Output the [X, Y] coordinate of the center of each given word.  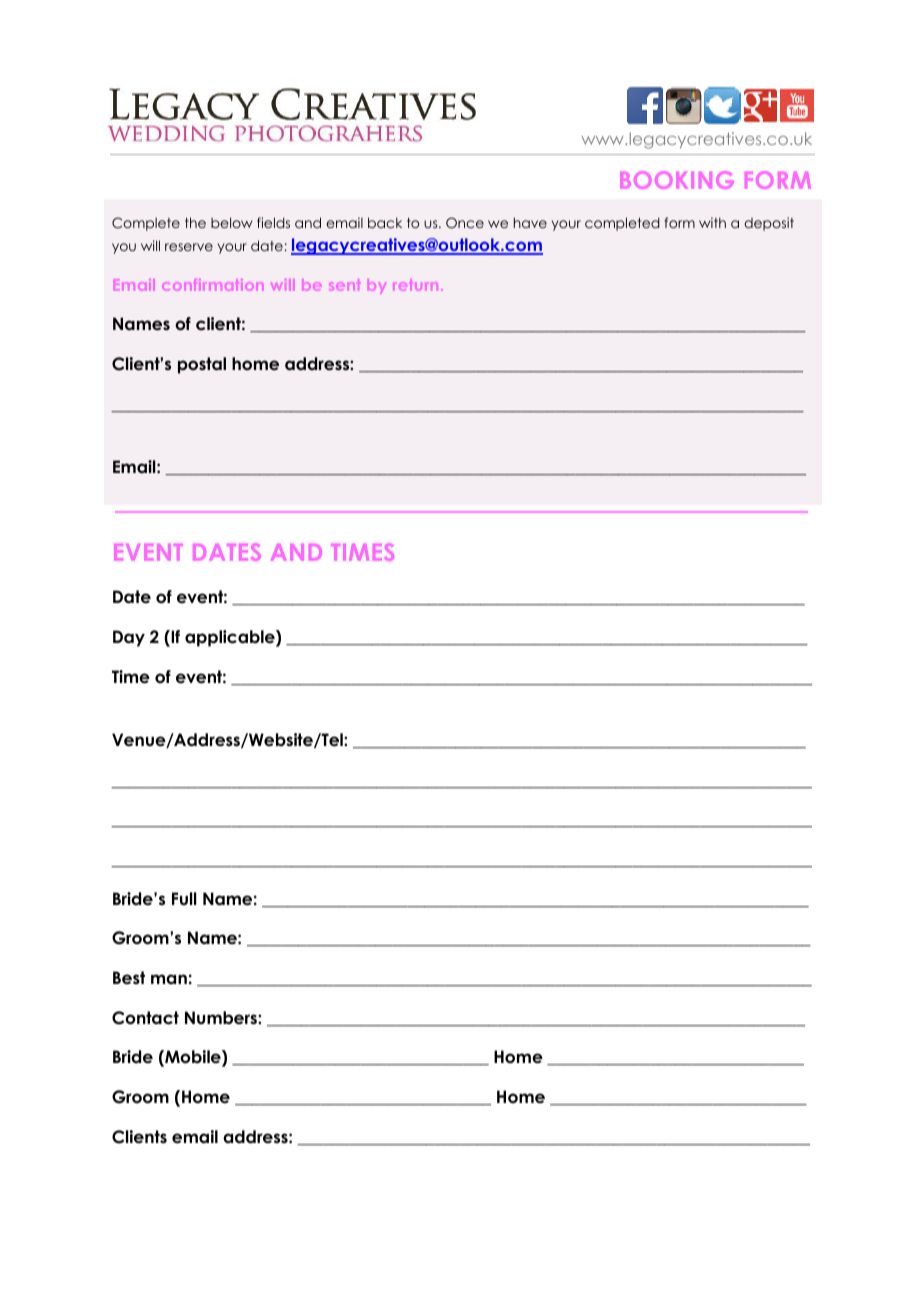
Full [184, 898]
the [195, 222]
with [712, 222]
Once [465, 223]
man [169, 979]
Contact [145, 1018]
